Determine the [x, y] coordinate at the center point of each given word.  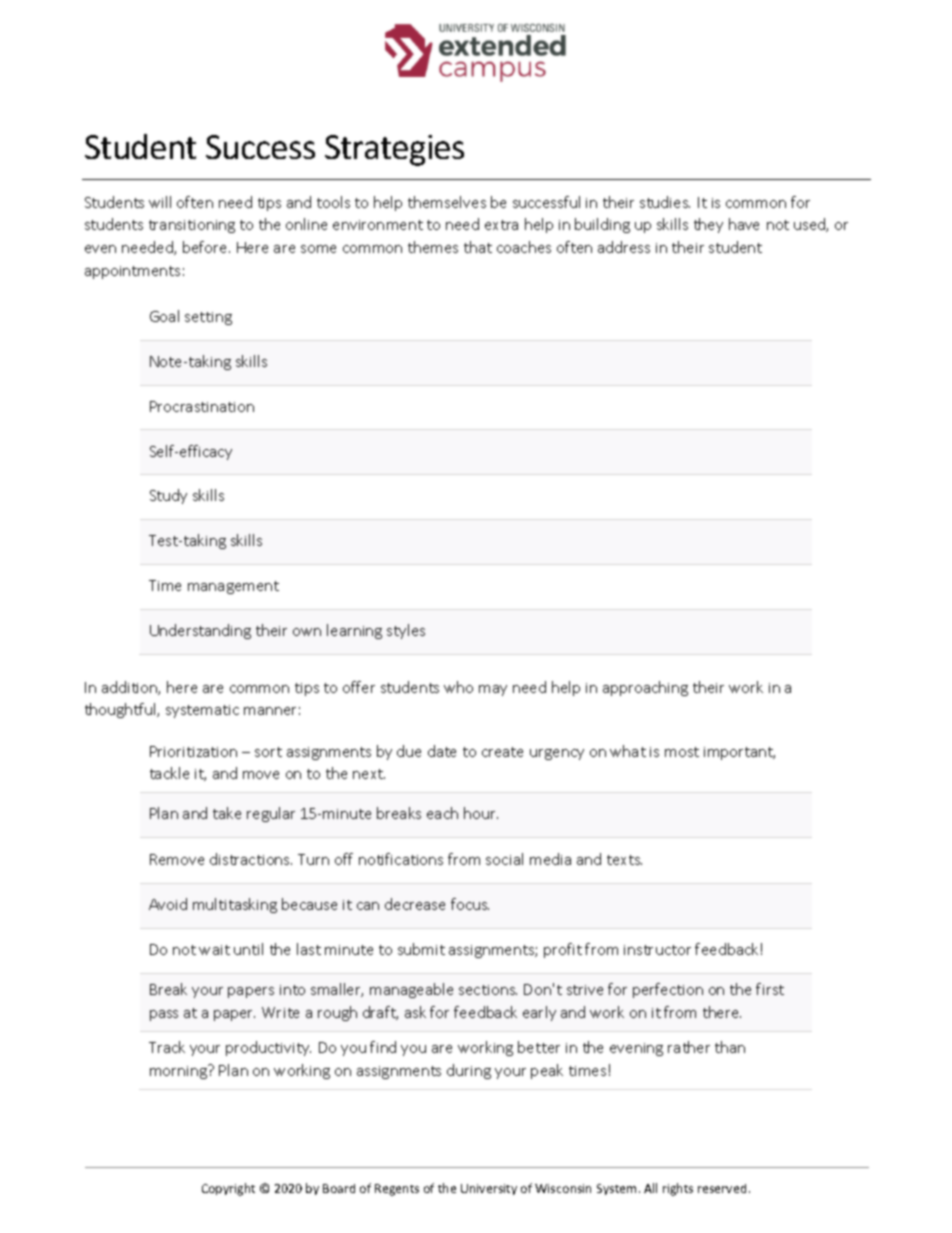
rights [678, 1189]
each [442, 813]
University [489, 1189]
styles [406, 631]
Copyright [228, 1189]
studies [665, 202]
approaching [645, 688]
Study [168, 496]
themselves [447, 202]
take [227, 813]
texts [624, 860]
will [160, 202]
